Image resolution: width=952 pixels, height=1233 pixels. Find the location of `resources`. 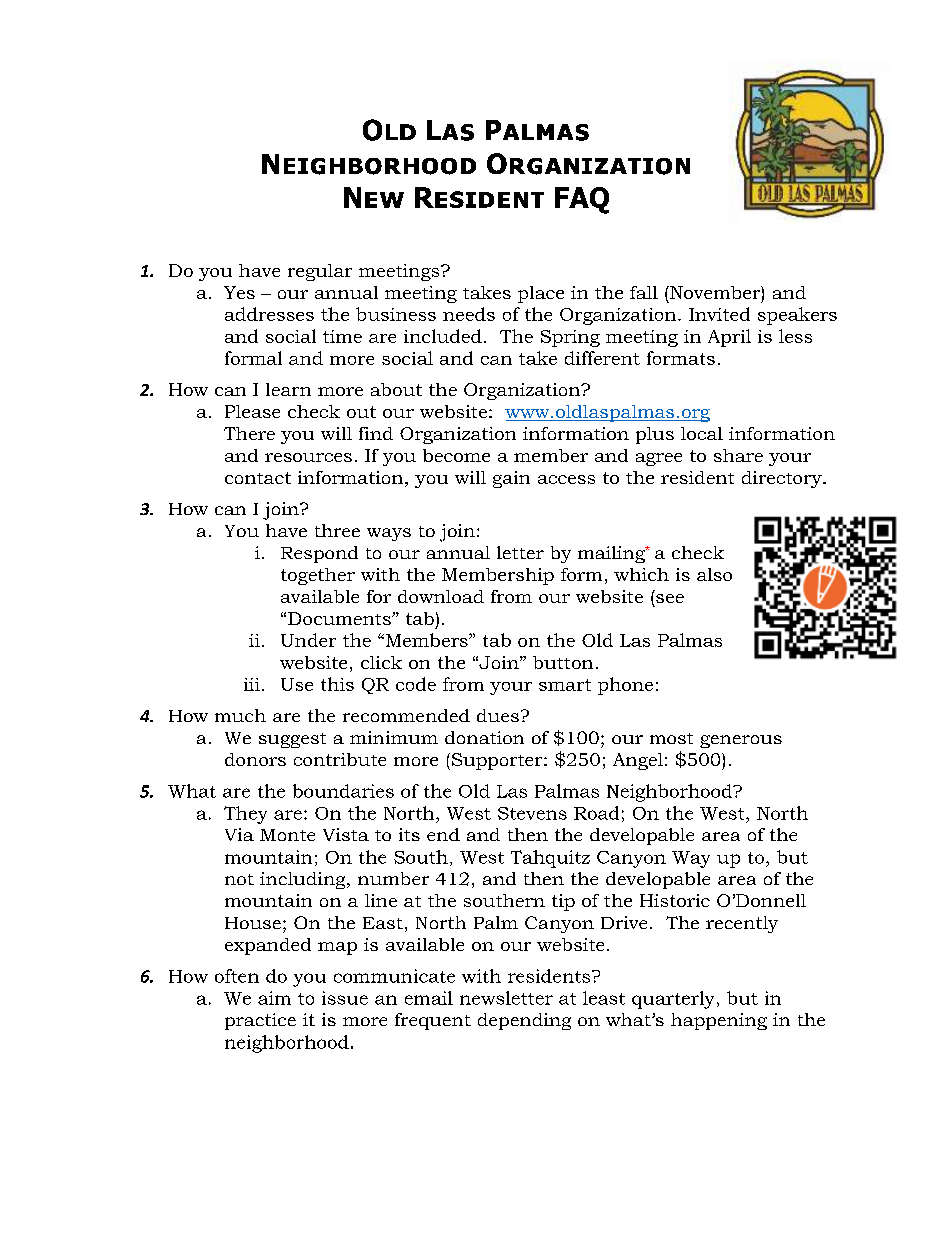

resources is located at coordinates (308, 457).
